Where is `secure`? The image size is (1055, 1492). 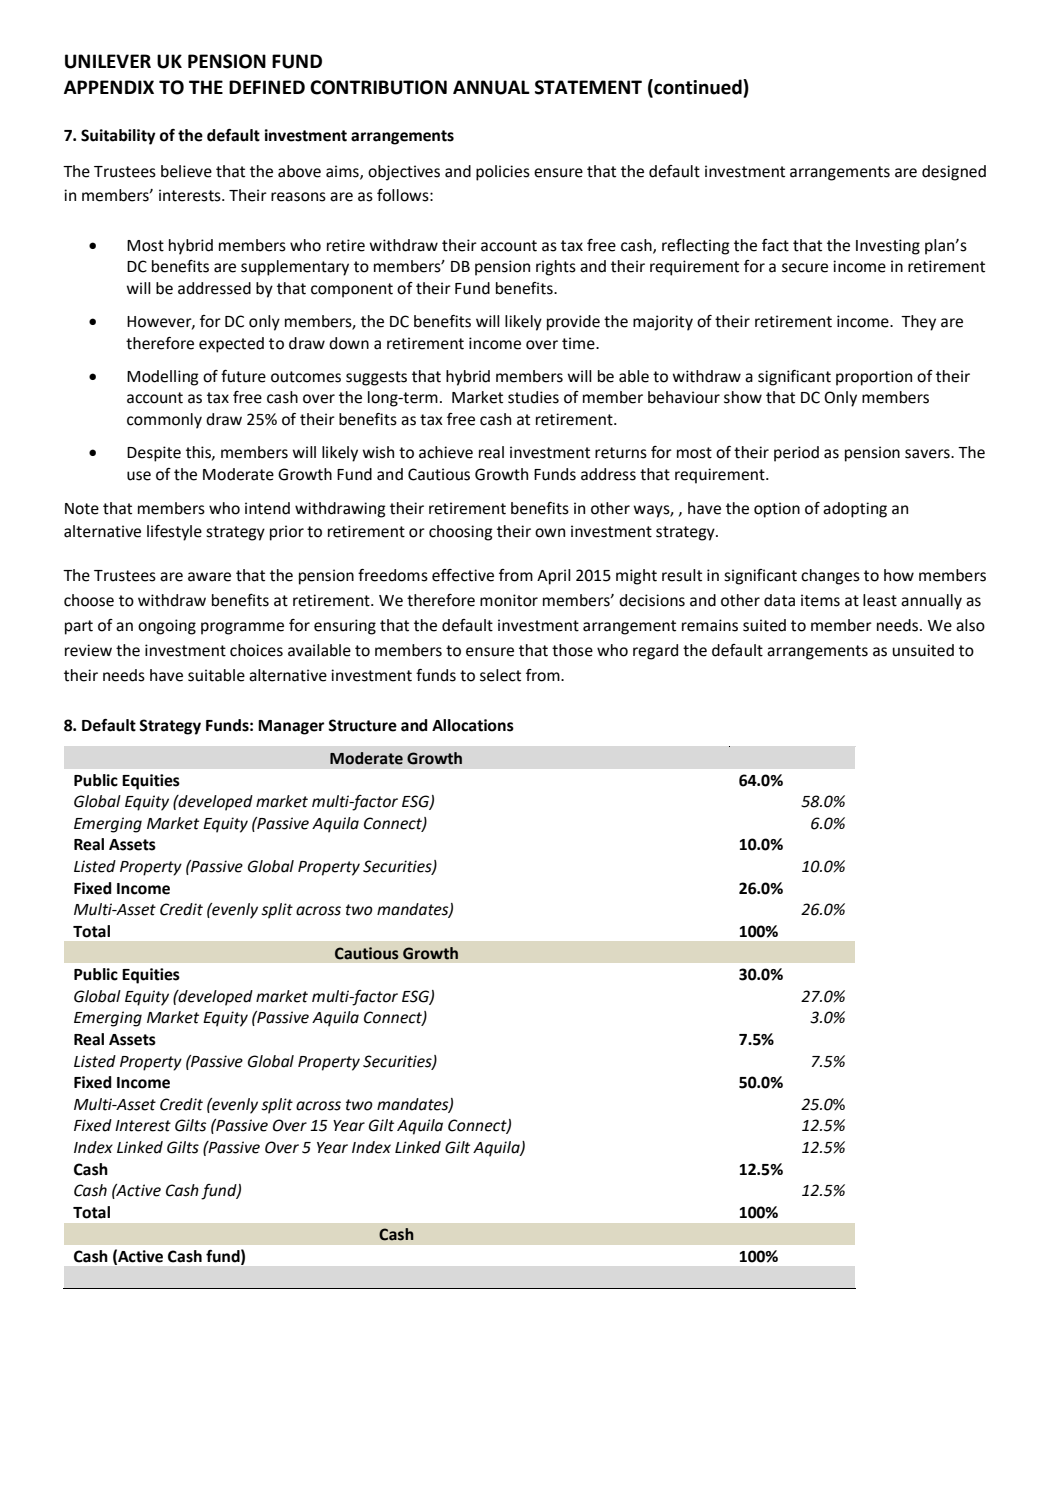
secure is located at coordinates (805, 268).
